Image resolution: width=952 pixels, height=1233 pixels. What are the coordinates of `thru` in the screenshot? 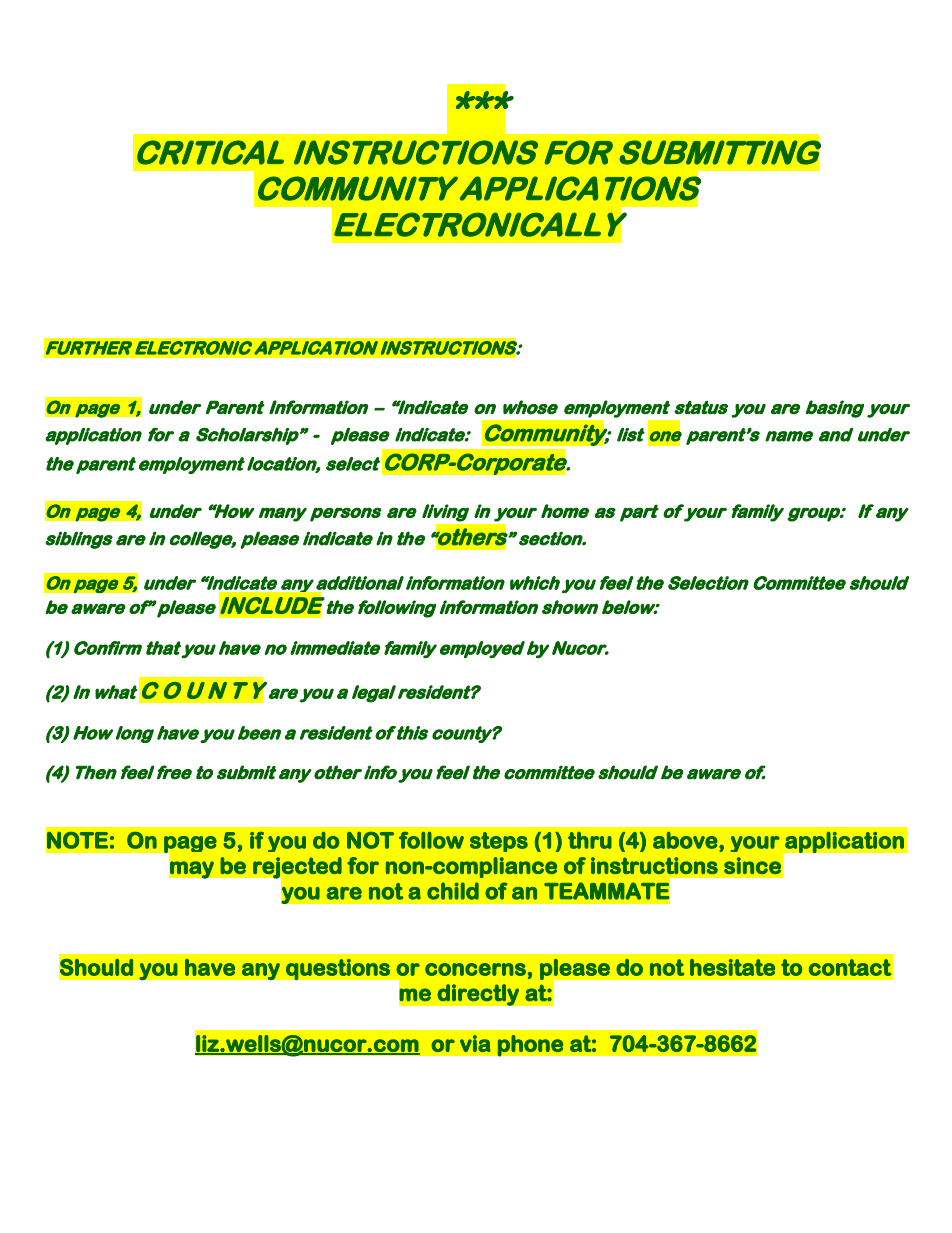 It's located at (590, 840).
